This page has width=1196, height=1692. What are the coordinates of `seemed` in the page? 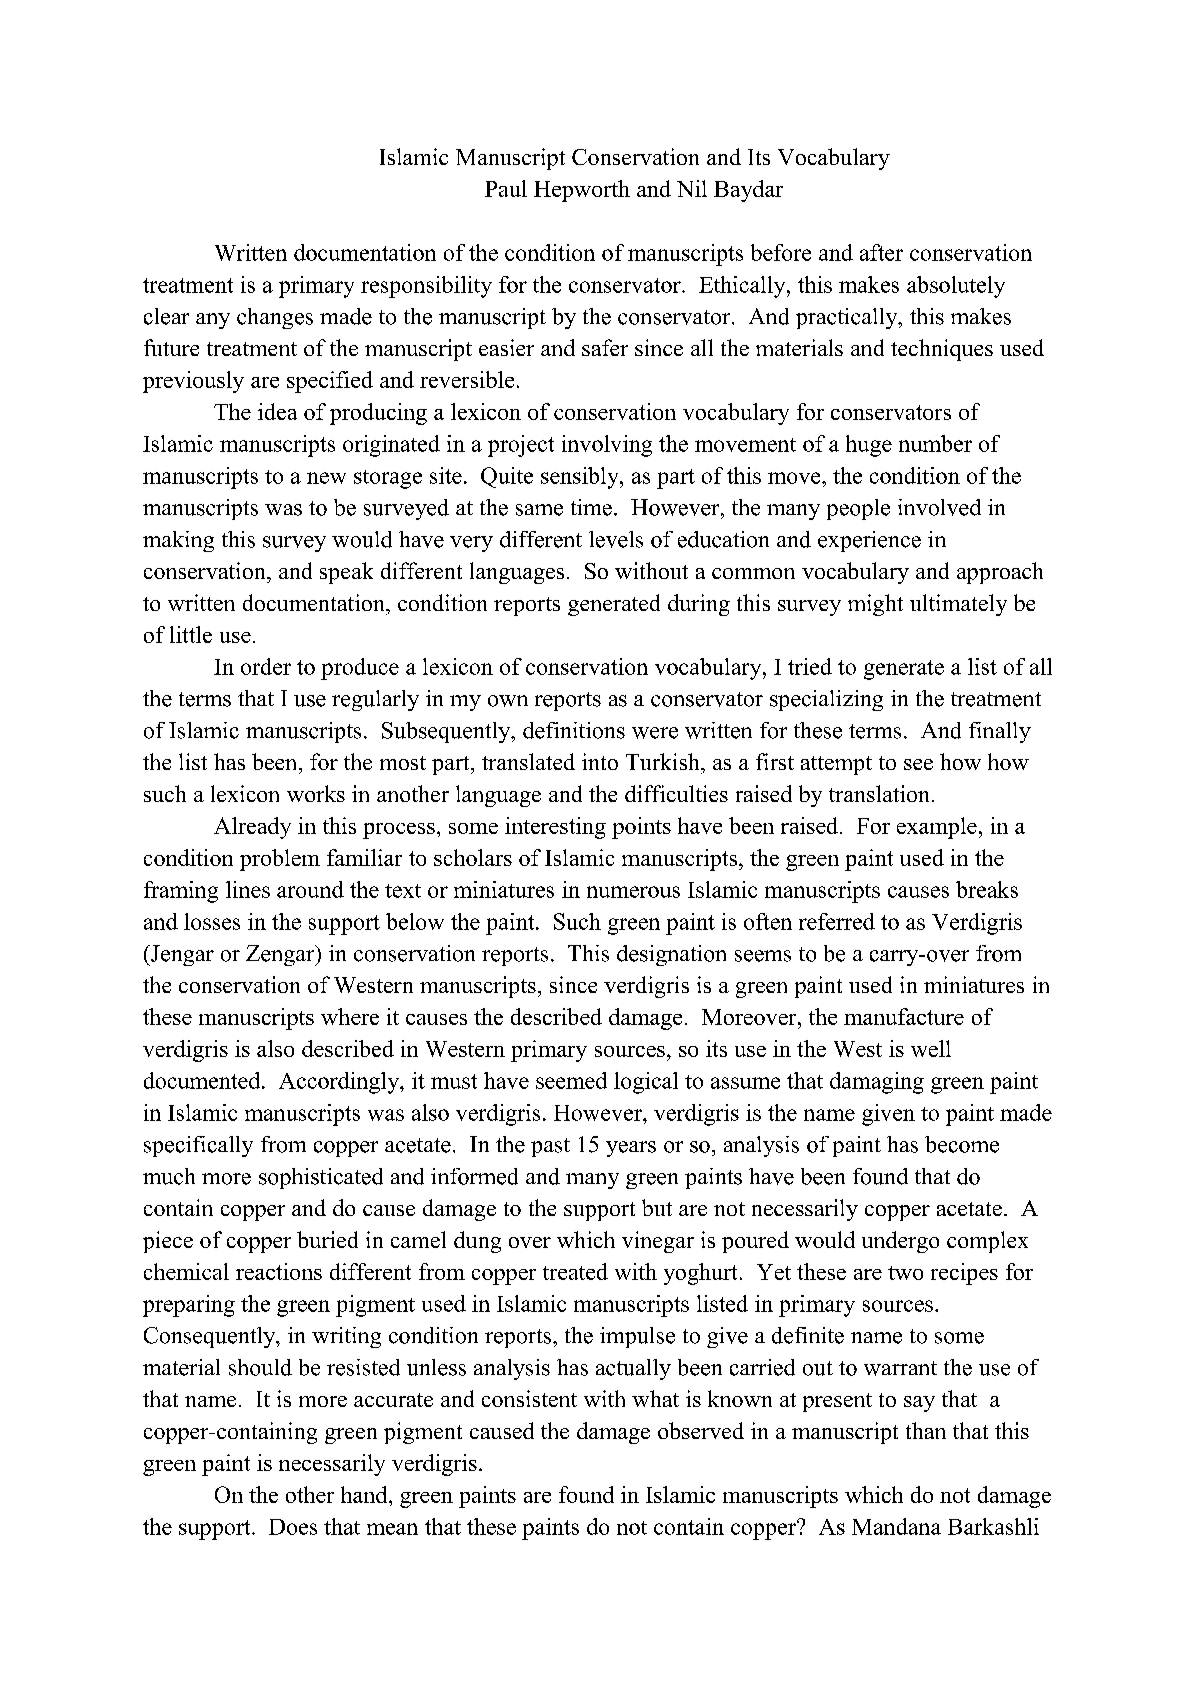 It's located at (571, 1080).
